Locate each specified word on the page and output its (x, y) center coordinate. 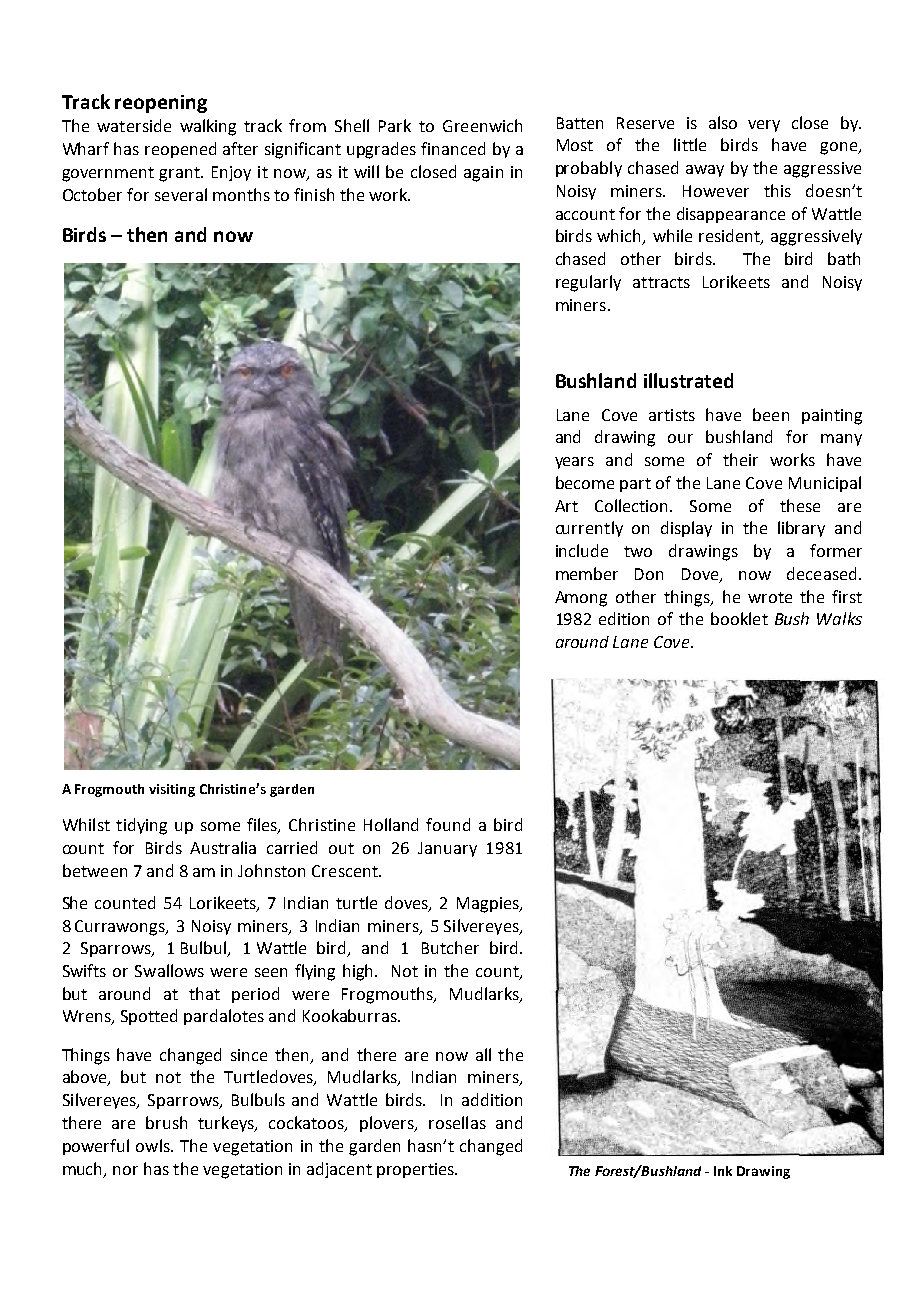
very (764, 126)
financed (453, 148)
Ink (723, 1171)
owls (154, 1145)
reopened (180, 150)
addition (492, 1099)
